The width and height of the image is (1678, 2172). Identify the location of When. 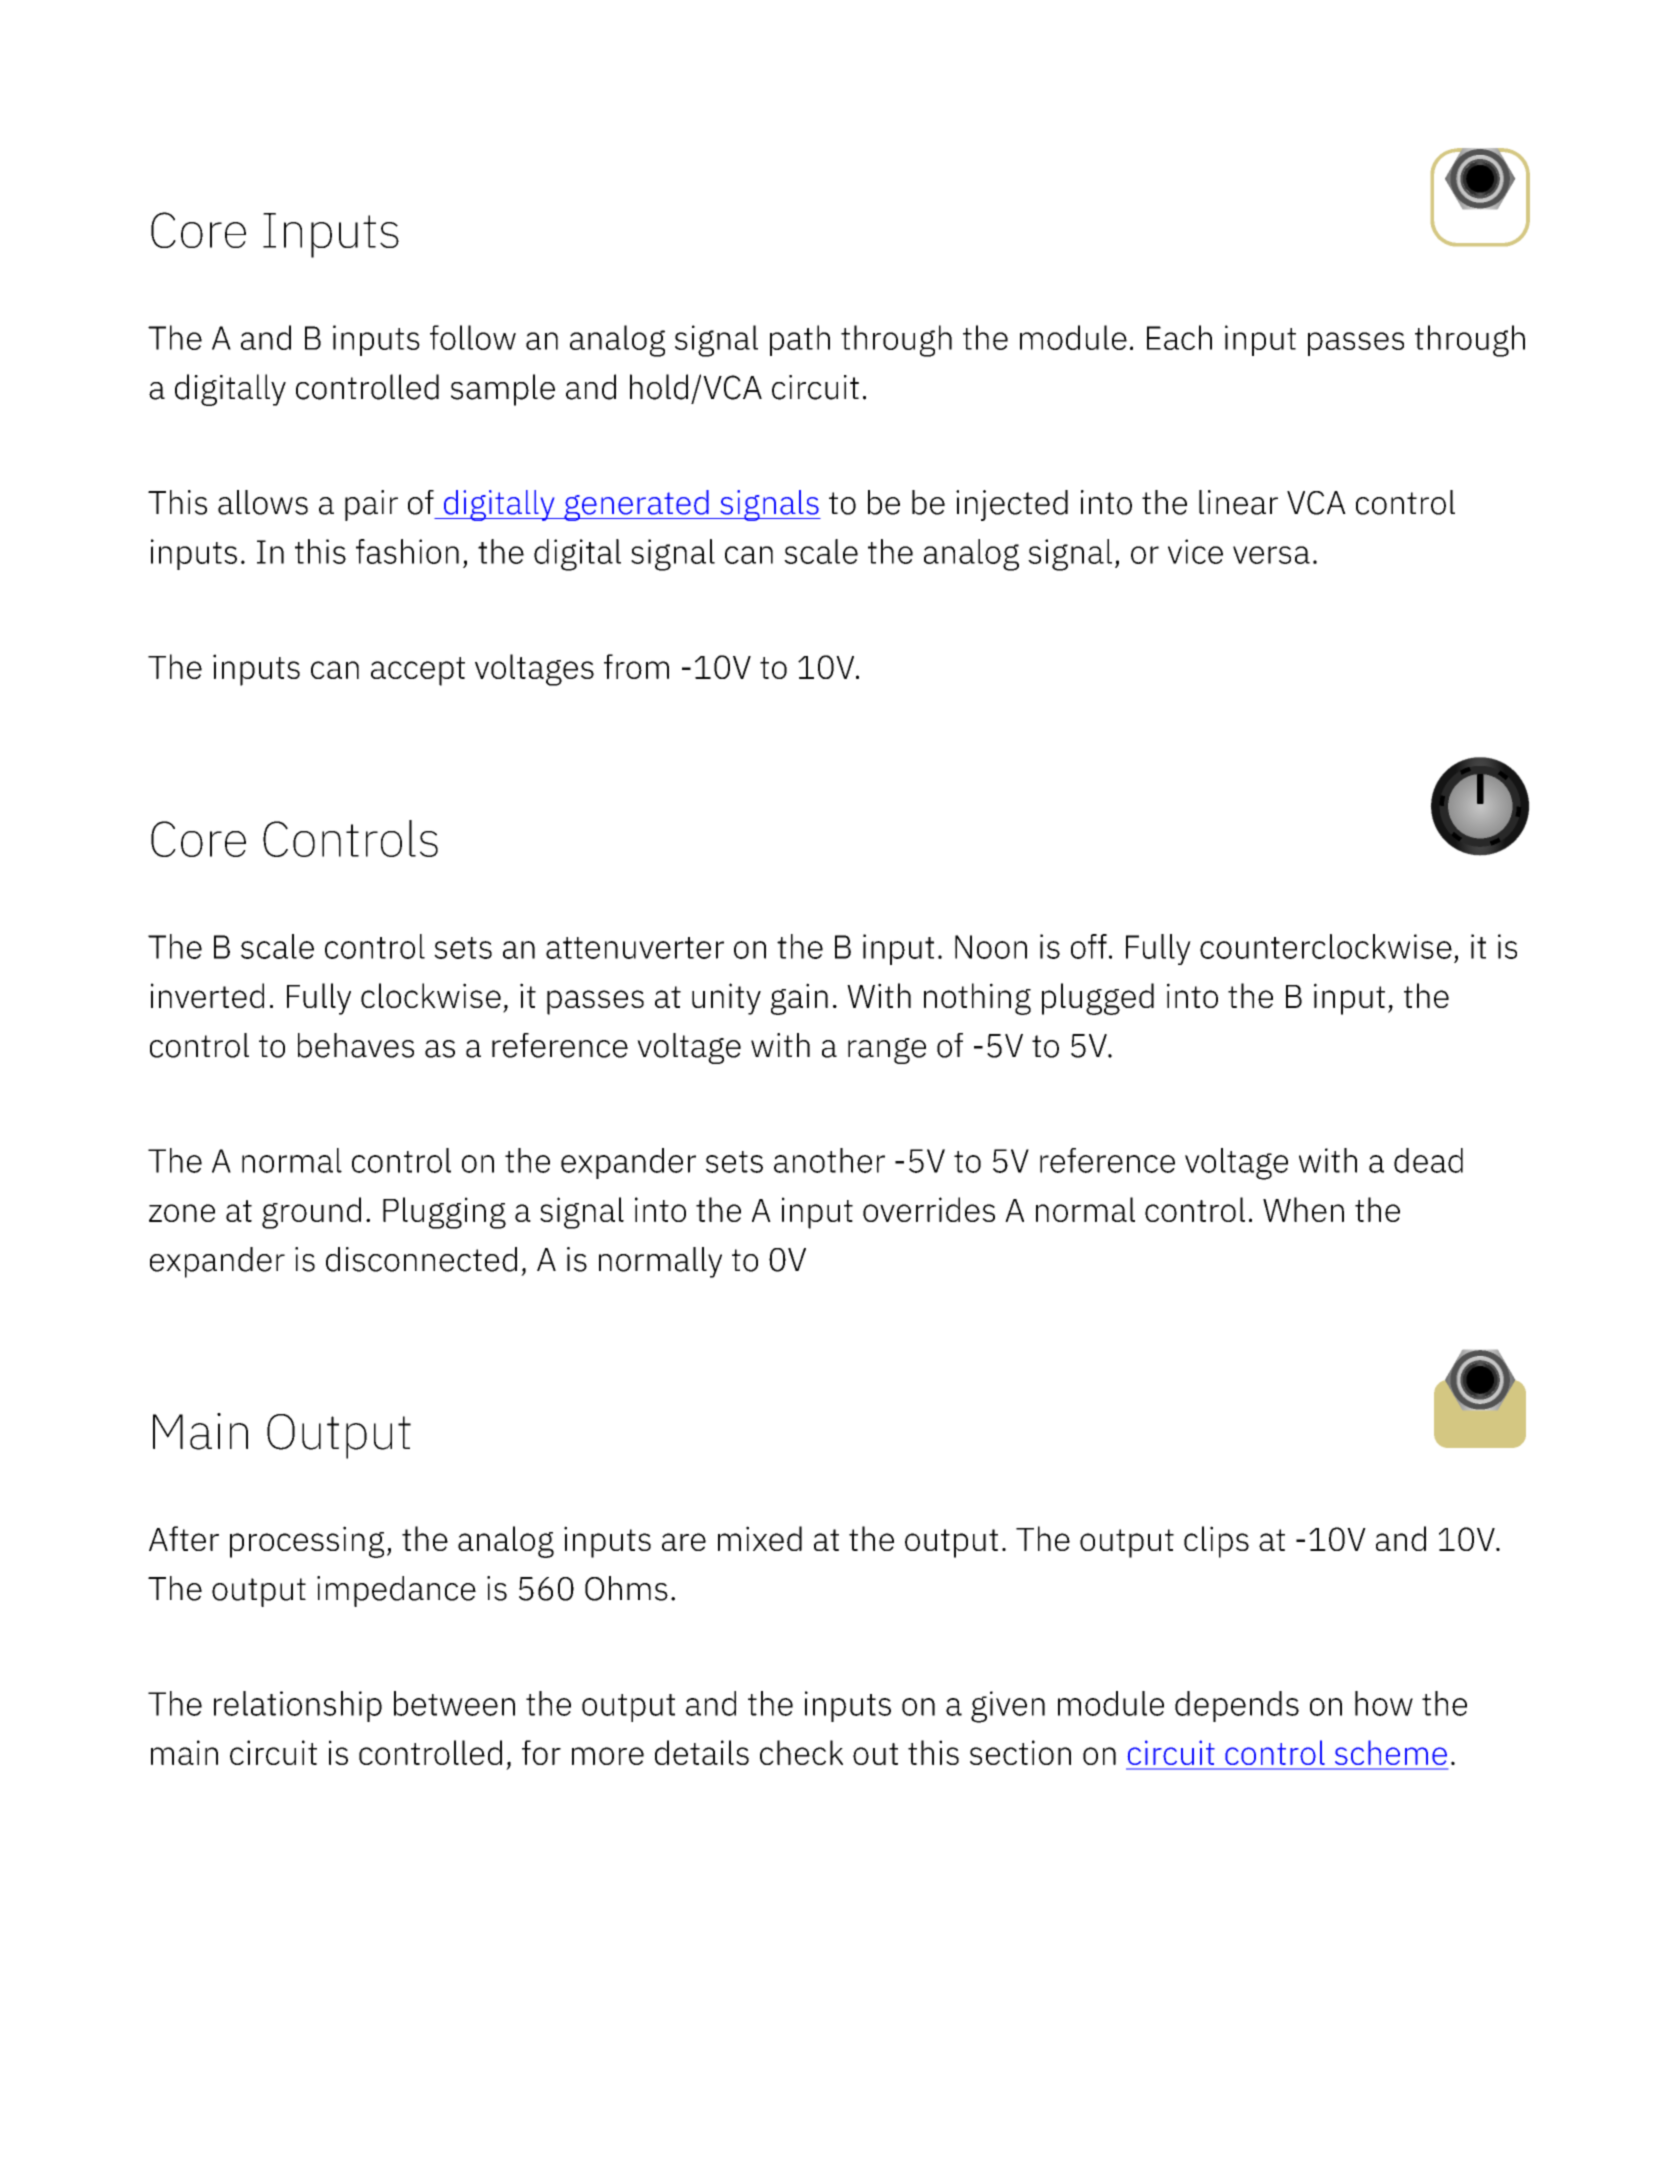
(1303, 1209).
